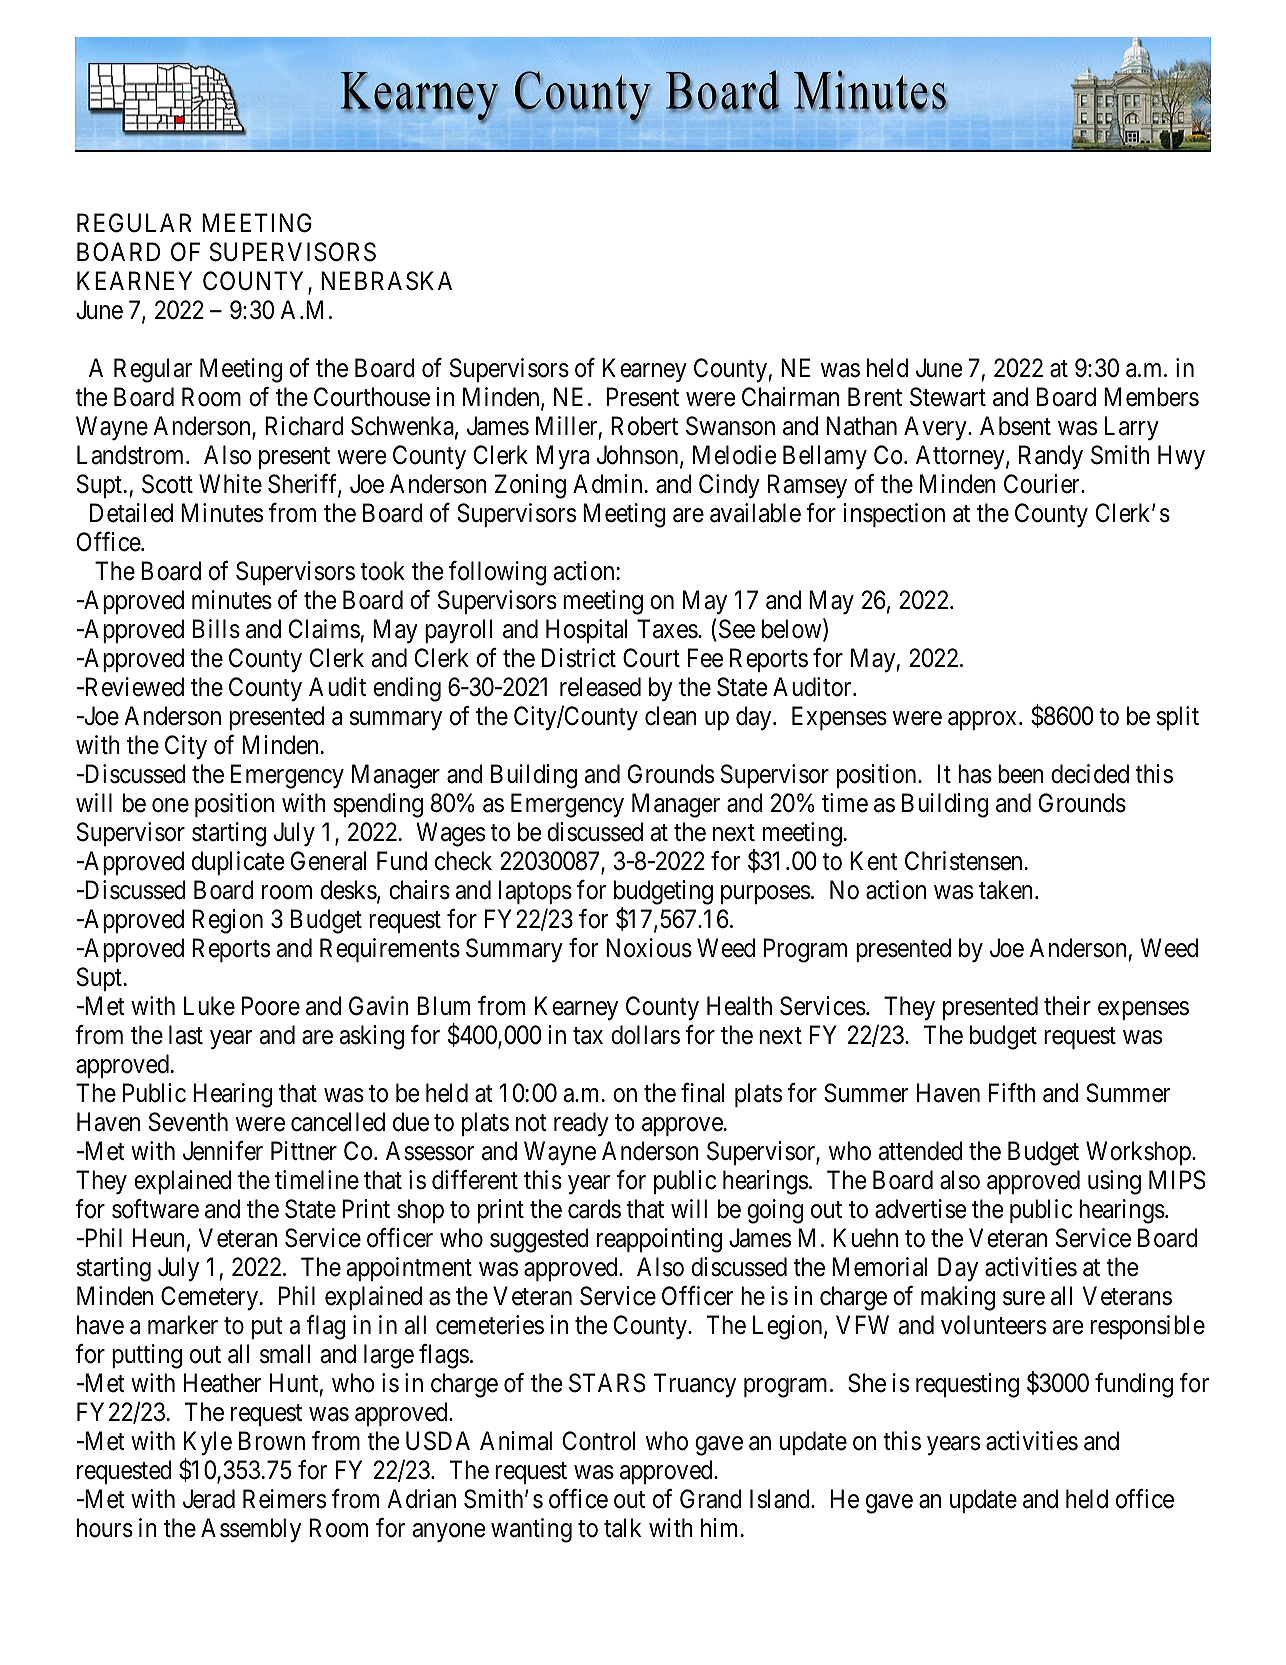  Describe the element at coordinates (607, 484) in the image. I see `Admin` at that location.
